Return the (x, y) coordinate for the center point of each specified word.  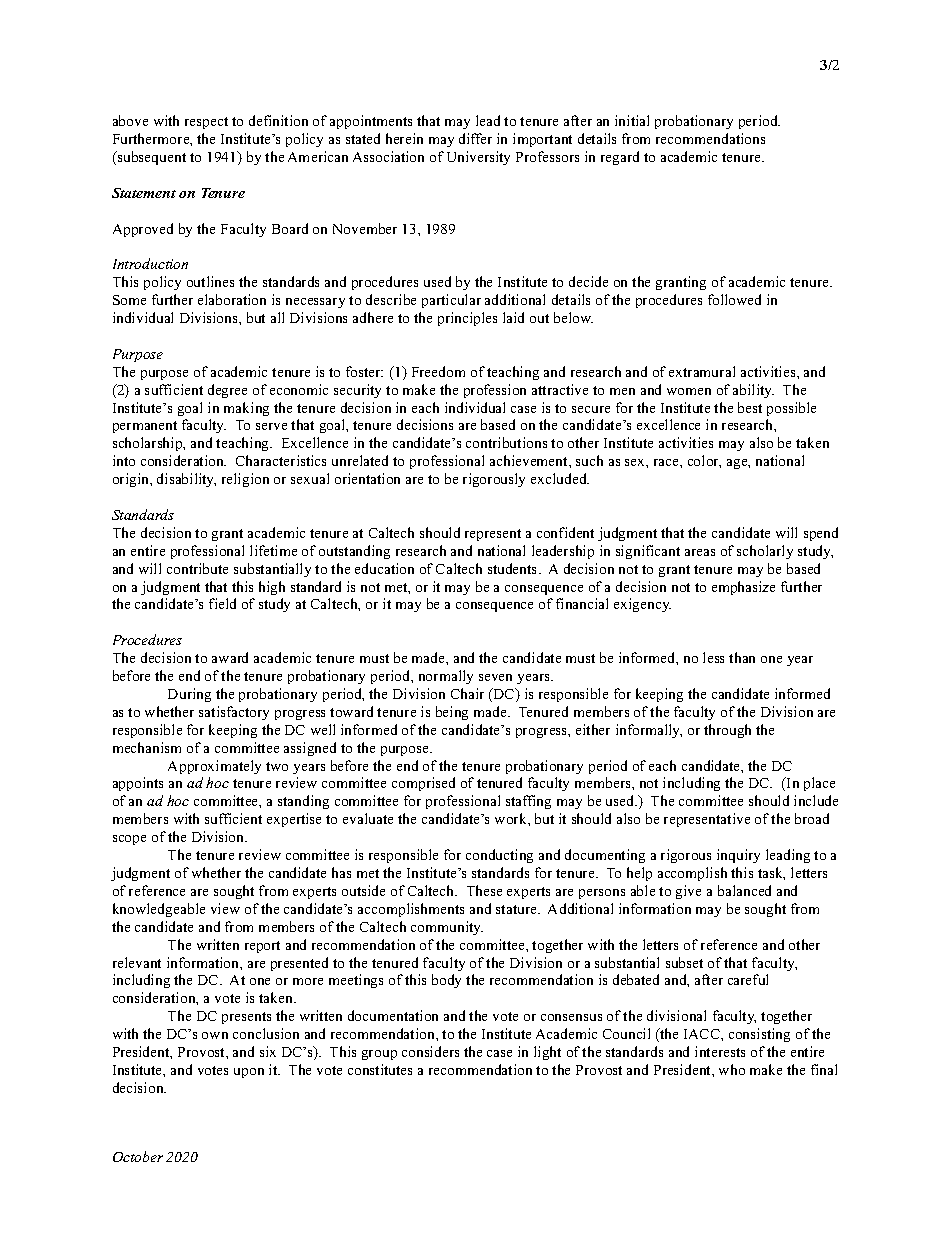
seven (495, 677)
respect (206, 123)
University (478, 158)
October (138, 1156)
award (230, 657)
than (742, 657)
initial (632, 120)
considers (430, 1051)
